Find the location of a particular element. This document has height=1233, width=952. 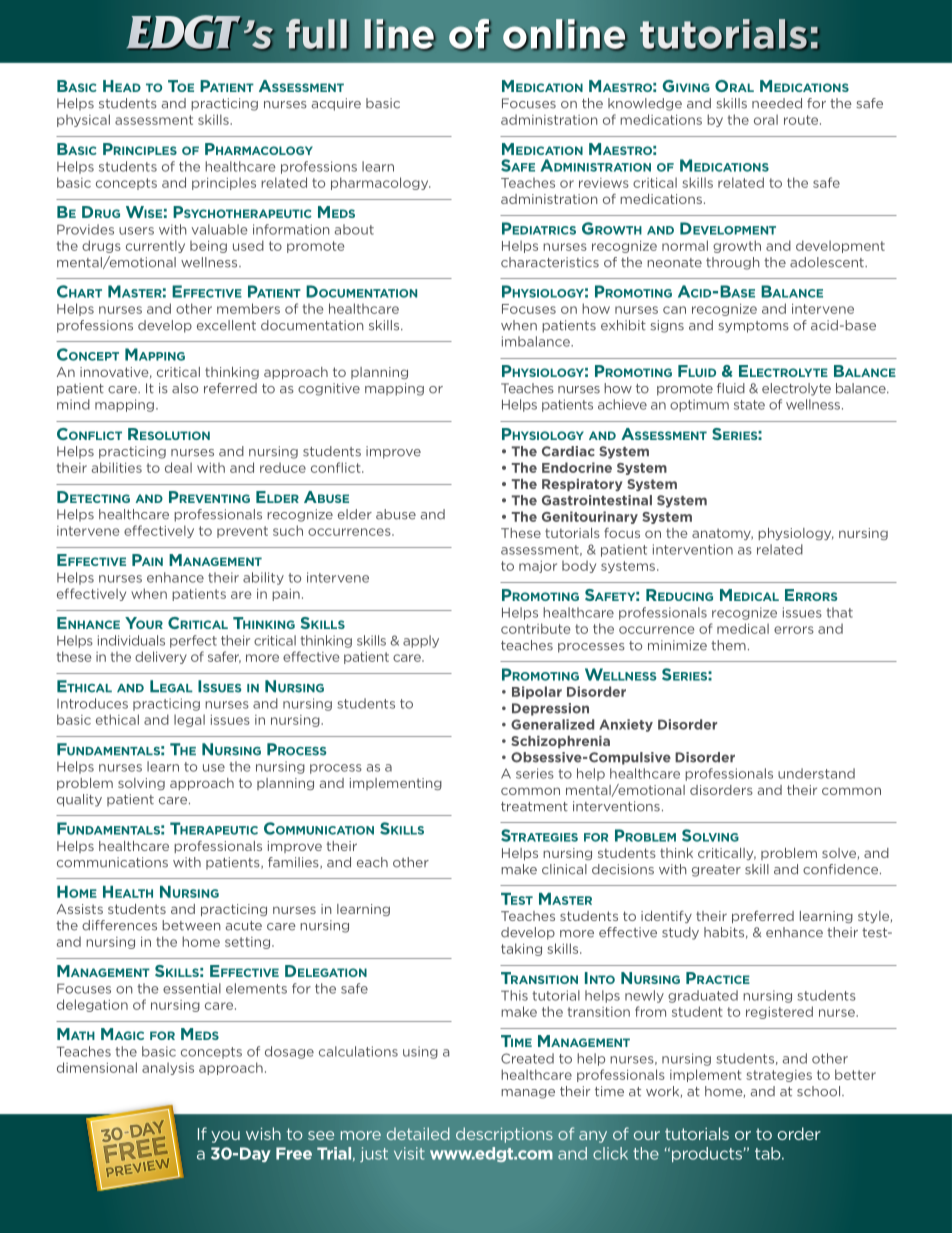

physical is located at coordinates (83, 120).
